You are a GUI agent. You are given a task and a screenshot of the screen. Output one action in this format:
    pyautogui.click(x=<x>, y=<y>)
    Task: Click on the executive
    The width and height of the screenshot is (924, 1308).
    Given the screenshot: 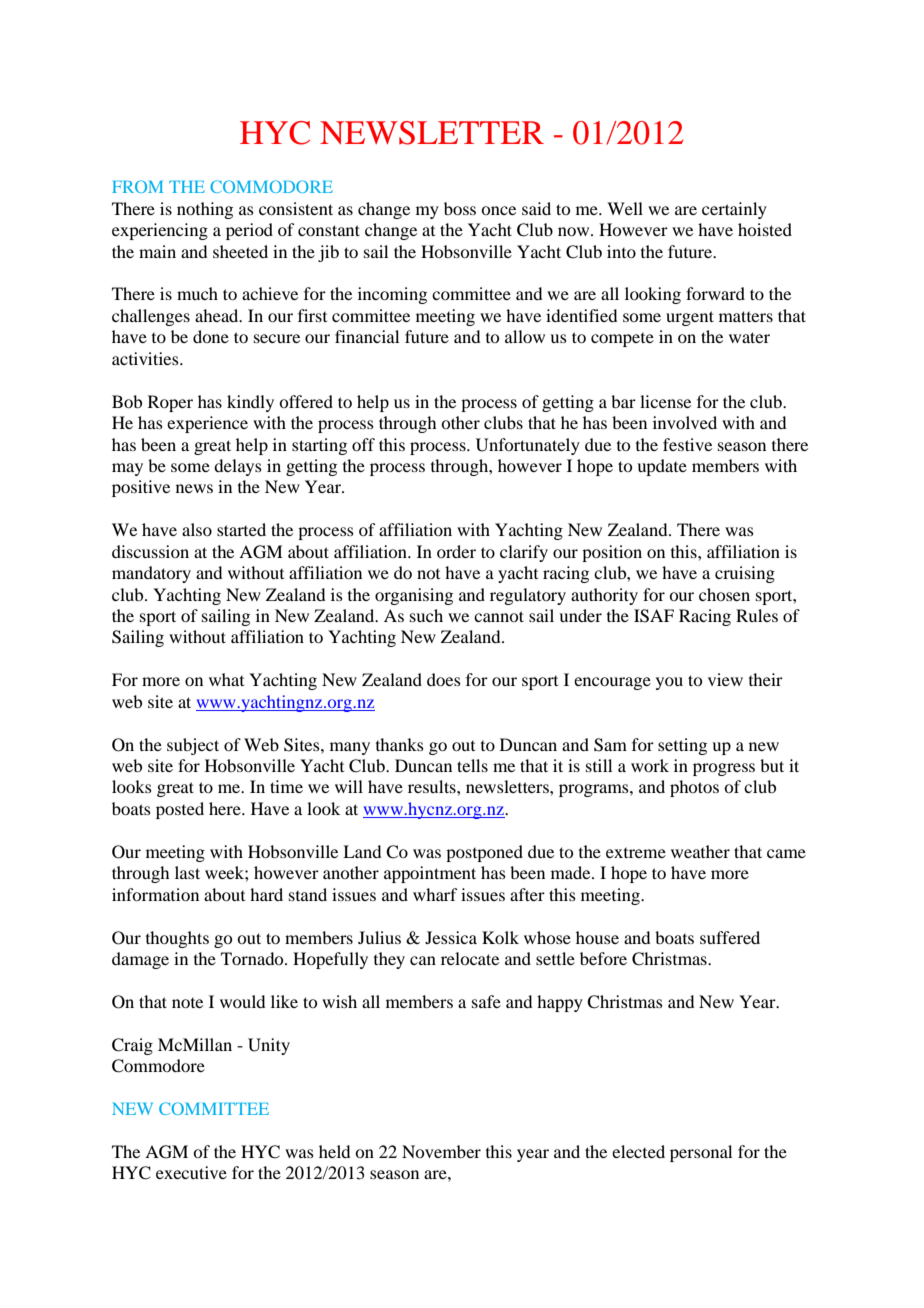 What is the action you would take?
    pyautogui.click(x=191, y=1172)
